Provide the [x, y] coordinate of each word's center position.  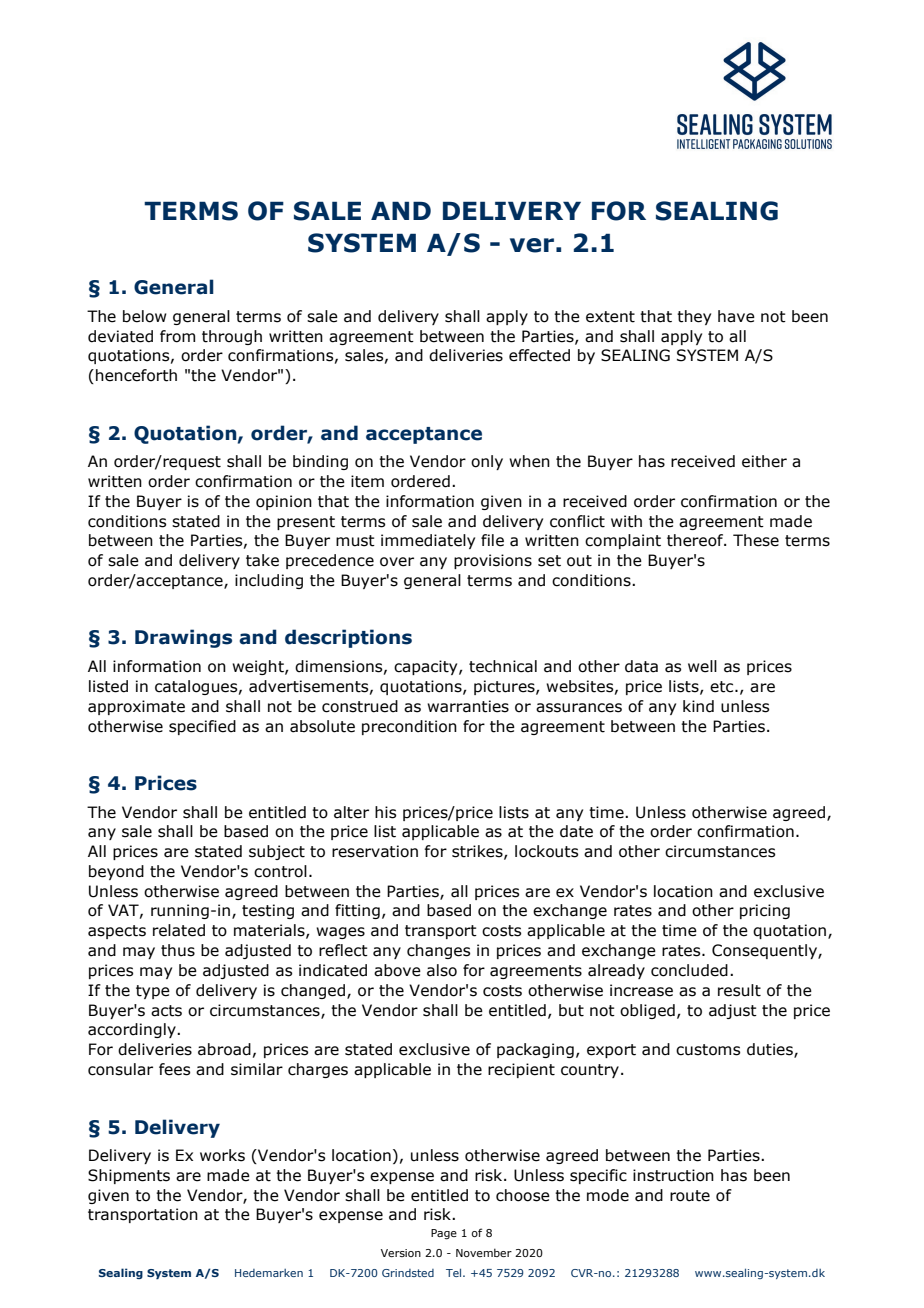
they [694, 317]
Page [444, 1234]
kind [698, 706]
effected [539, 355]
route [690, 1196]
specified [202, 727]
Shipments [129, 1176]
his [385, 812]
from [177, 336]
